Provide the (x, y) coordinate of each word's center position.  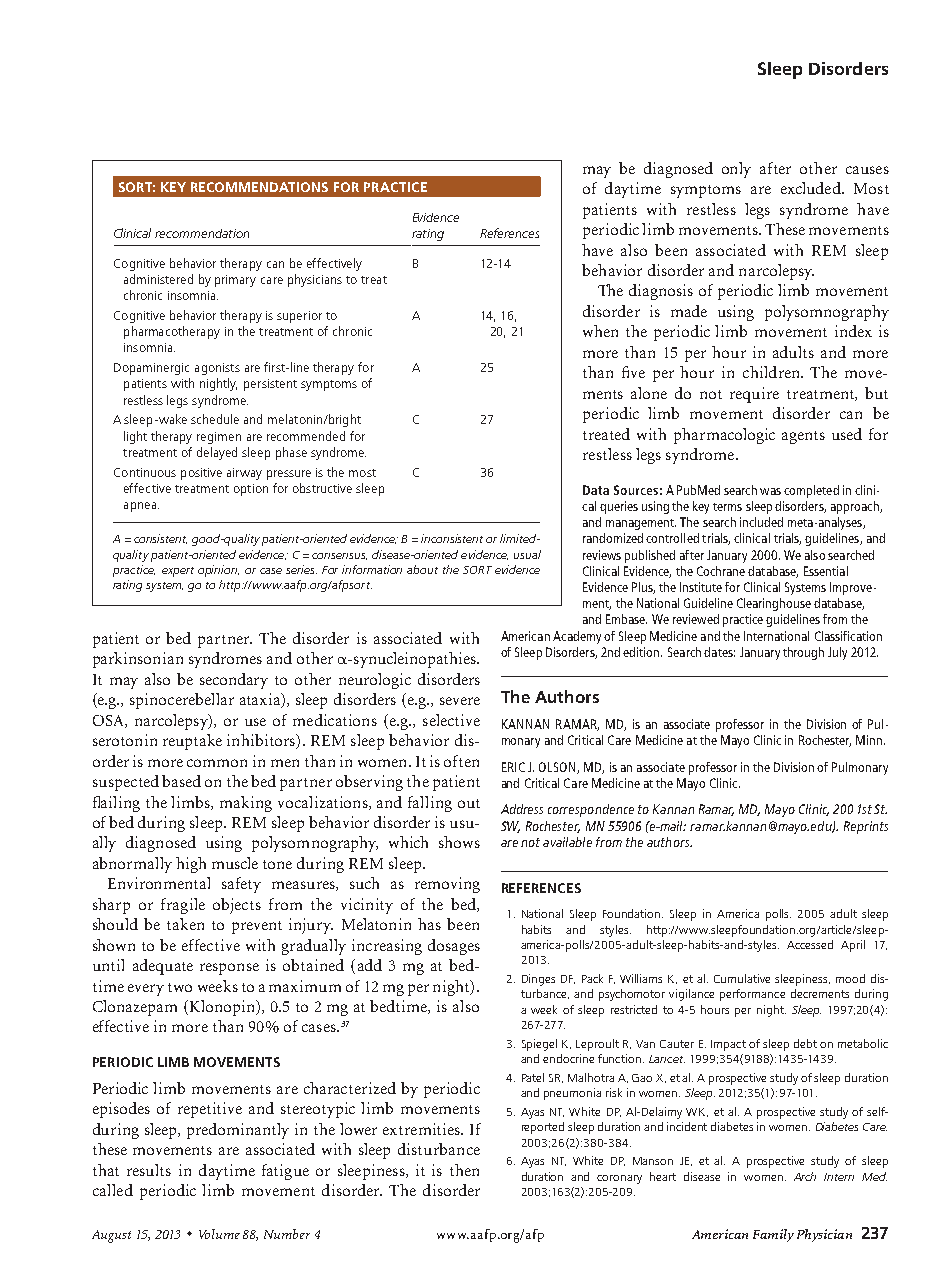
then (464, 1170)
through (803, 653)
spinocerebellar (182, 701)
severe (460, 701)
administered (158, 279)
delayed (217, 453)
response (229, 969)
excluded (812, 188)
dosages (454, 947)
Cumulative (742, 978)
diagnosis (661, 292)
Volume (219, 1234)
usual (527, 554)
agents (803, 437)
